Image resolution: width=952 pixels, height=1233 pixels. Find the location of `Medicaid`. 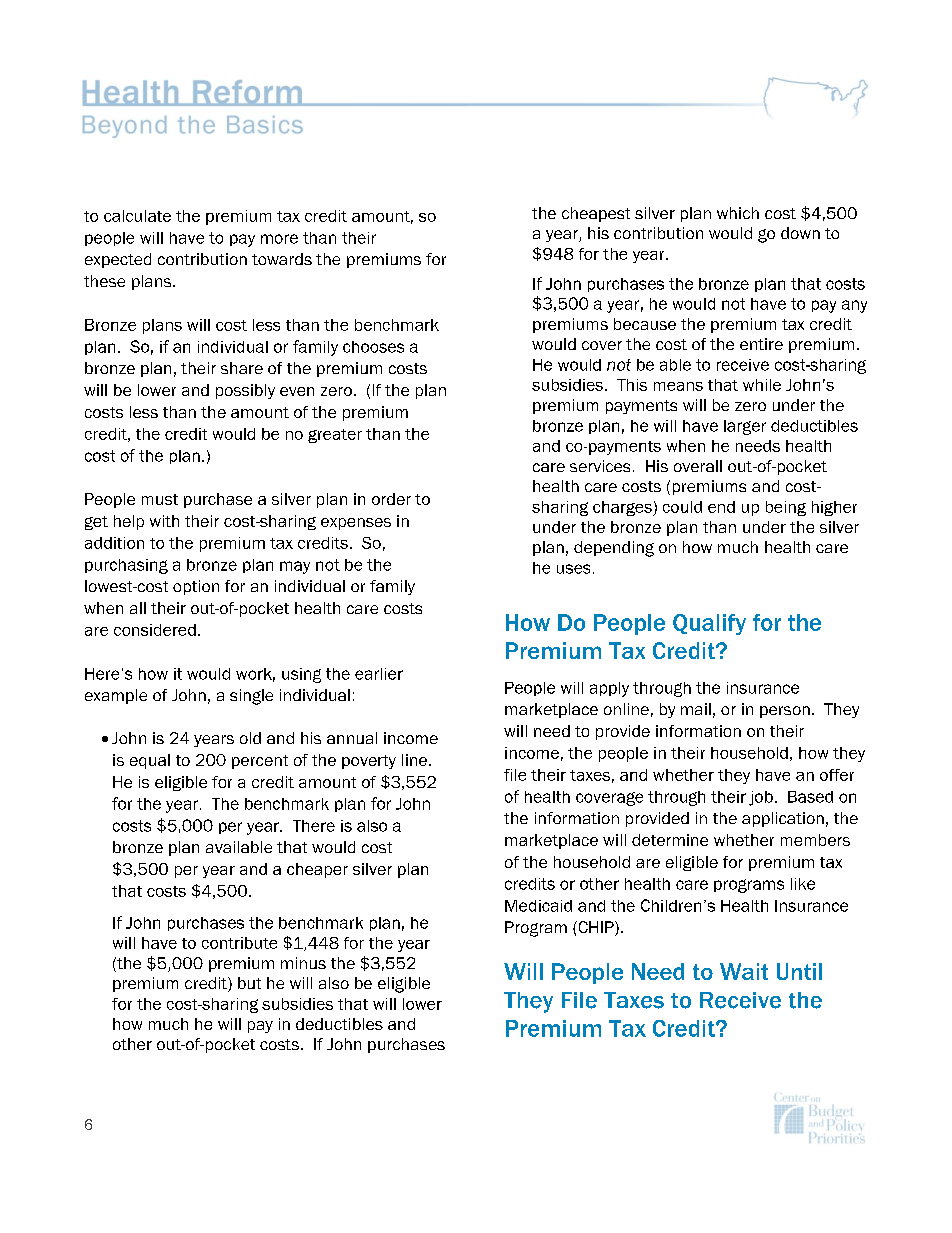

Medicaid is located at coordinates (538, 906).
